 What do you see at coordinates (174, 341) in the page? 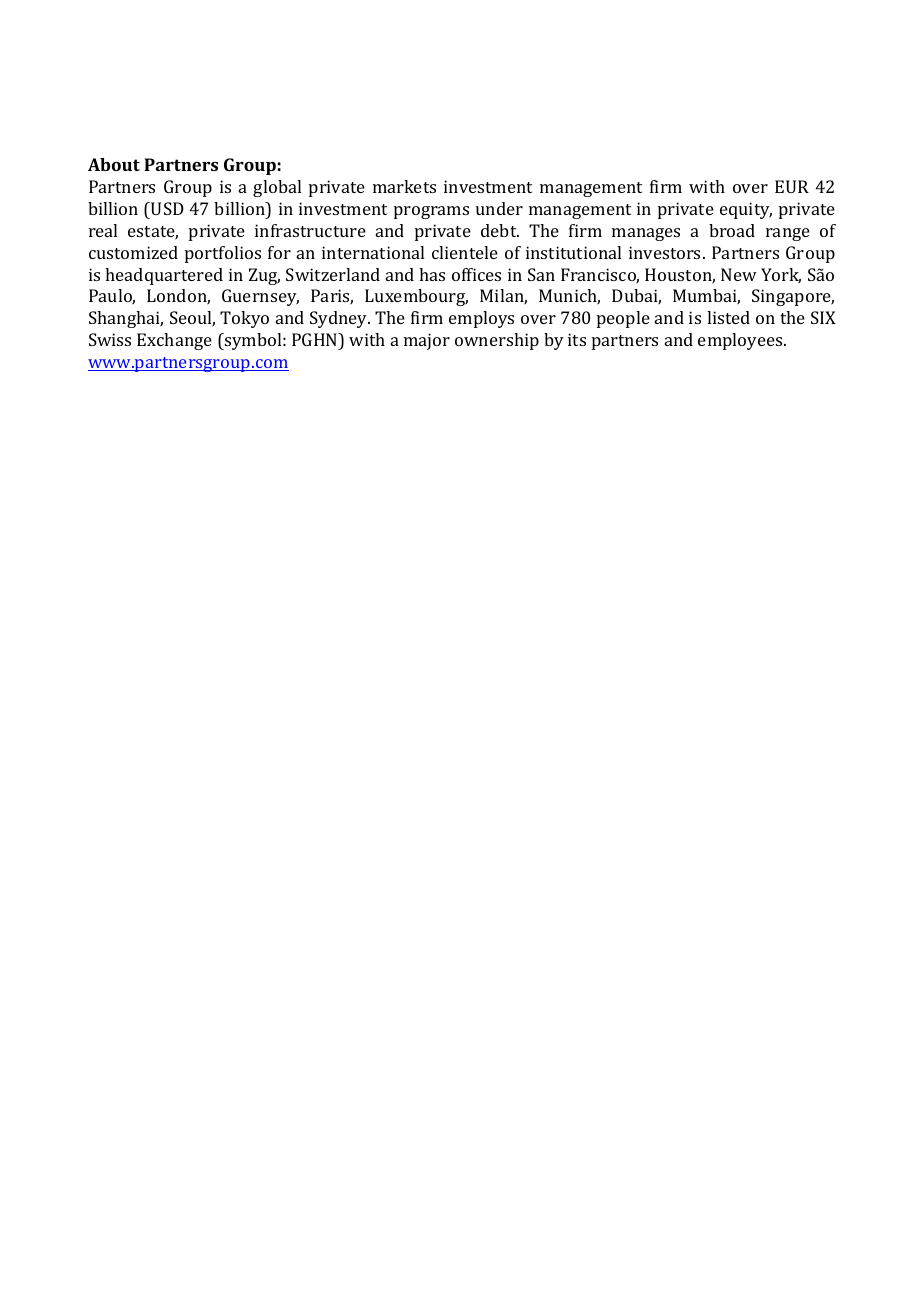
I see `Exchange` at bounding box center [174, 341].
